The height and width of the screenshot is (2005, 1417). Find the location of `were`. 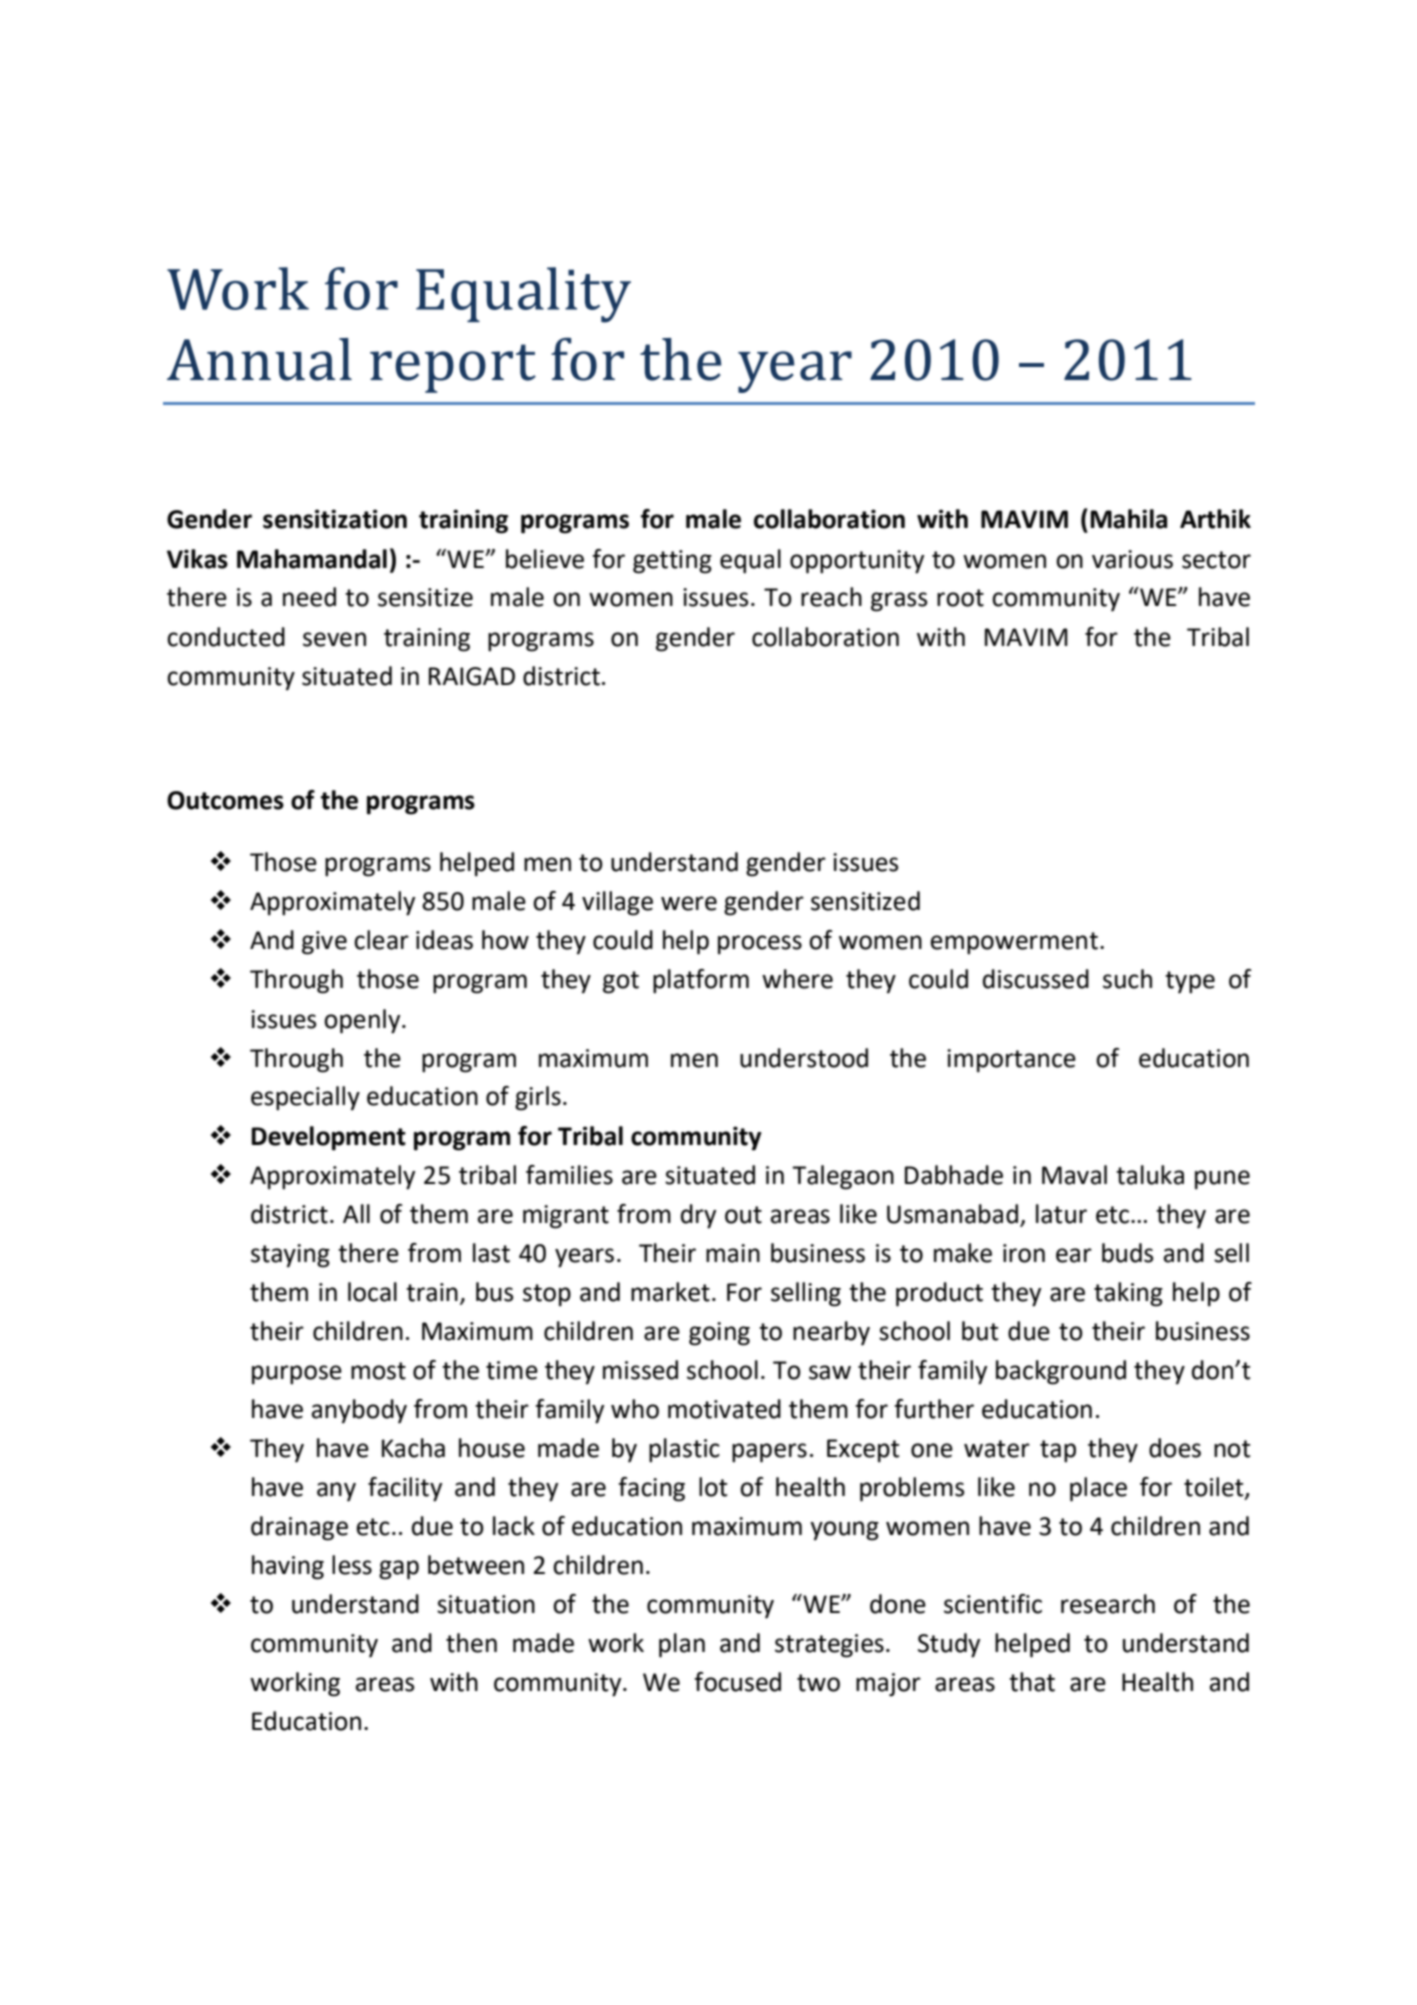

were is located at coordinates (689, 903).
